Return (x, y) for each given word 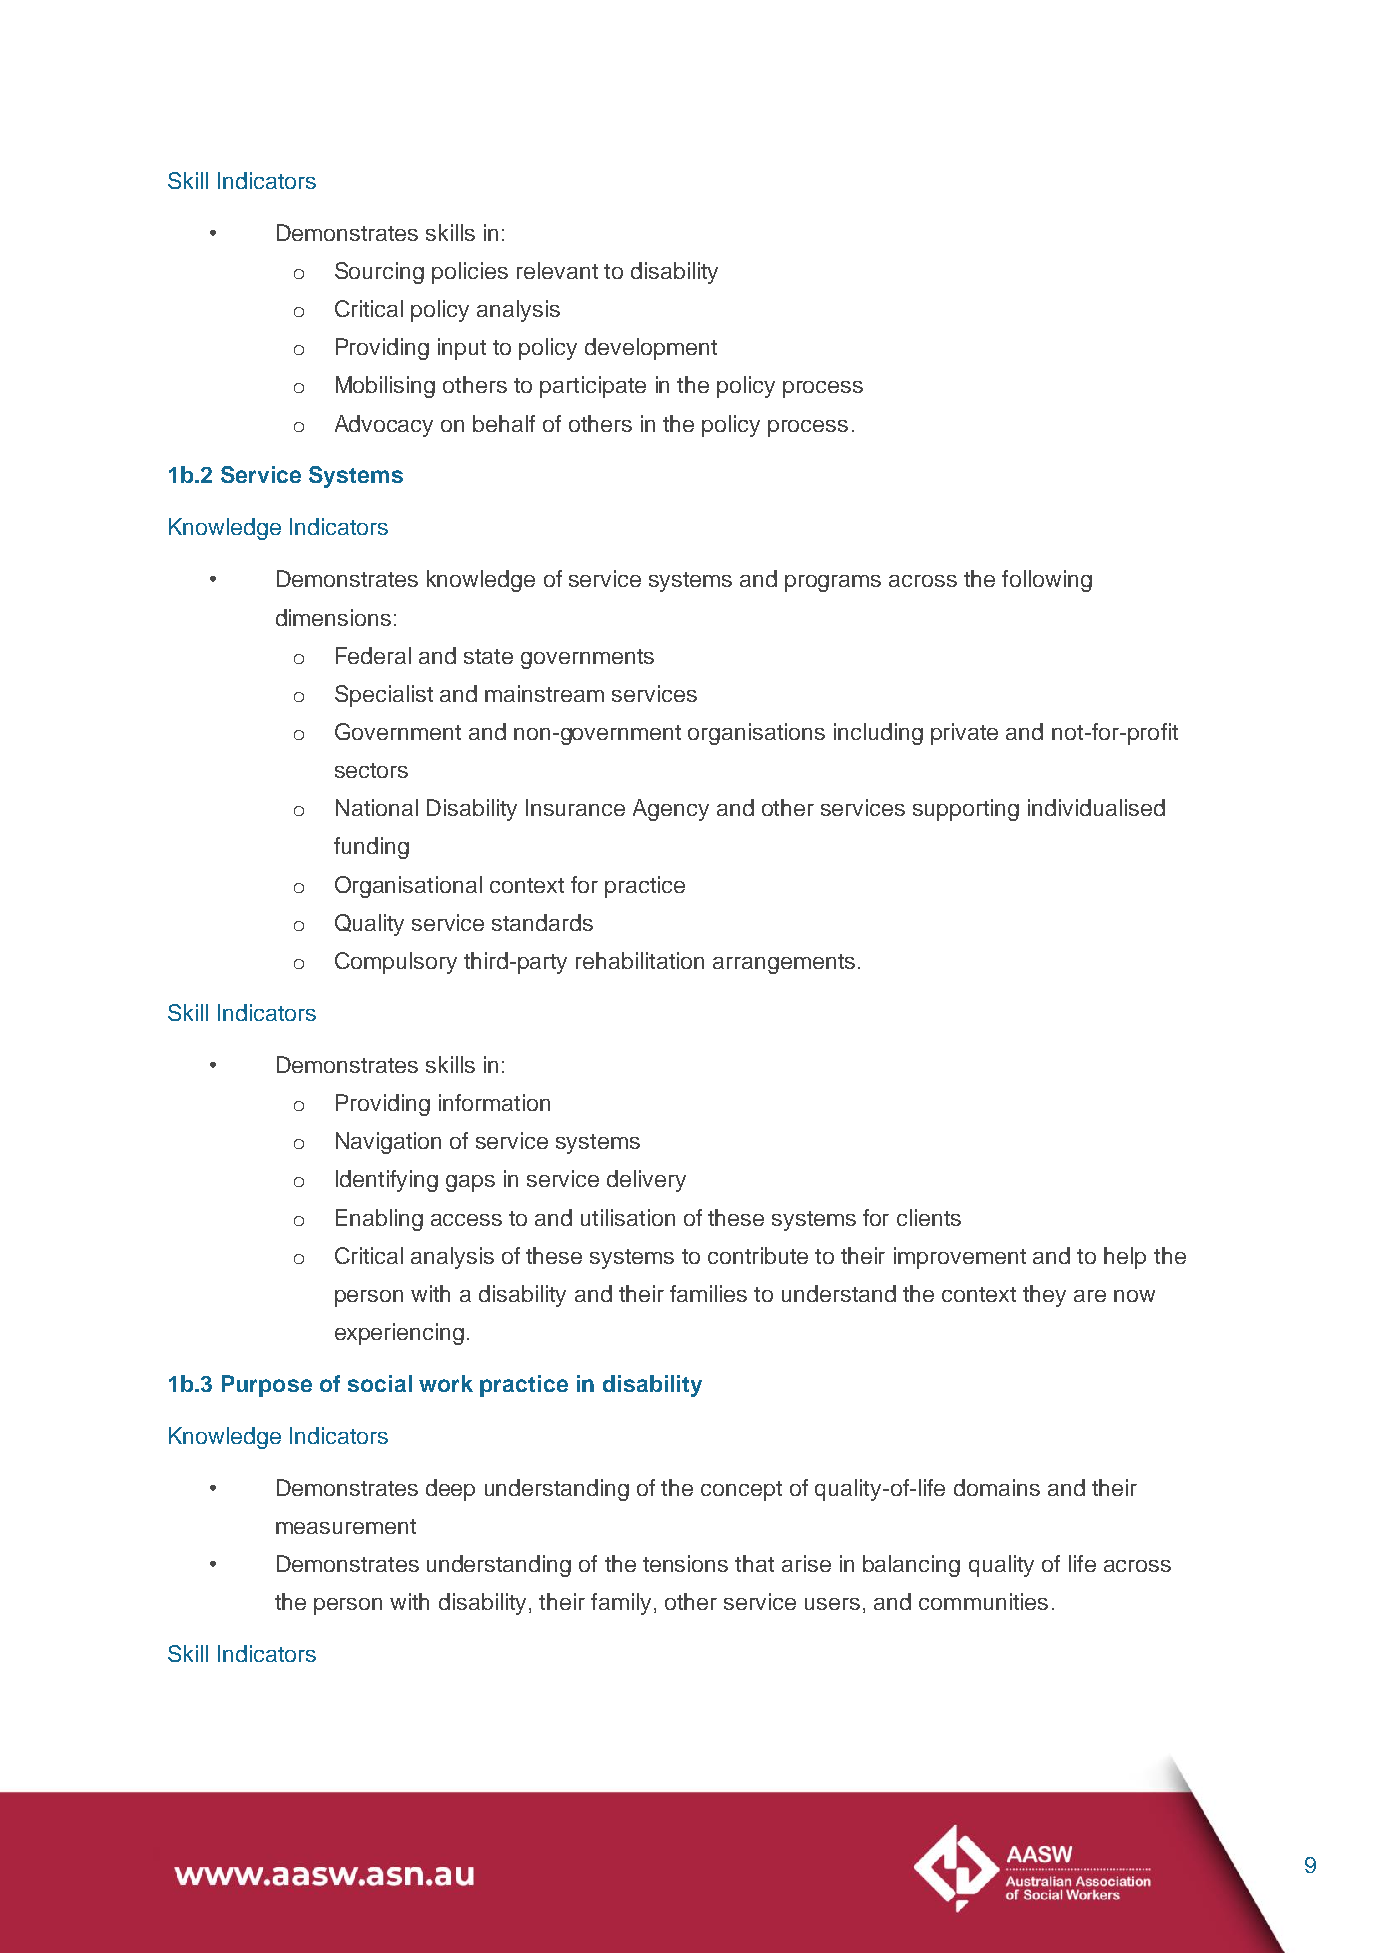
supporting (966, 810)
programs (833, 583)
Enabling (379, 1220)
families (708, 1293)
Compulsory (396, 963)
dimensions (333, 617)
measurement (346, 1526)
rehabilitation (640, 960)
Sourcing (379, 273)
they (1044, 1296)
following (1047, 581)
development (651, 349)
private (964, 734)
